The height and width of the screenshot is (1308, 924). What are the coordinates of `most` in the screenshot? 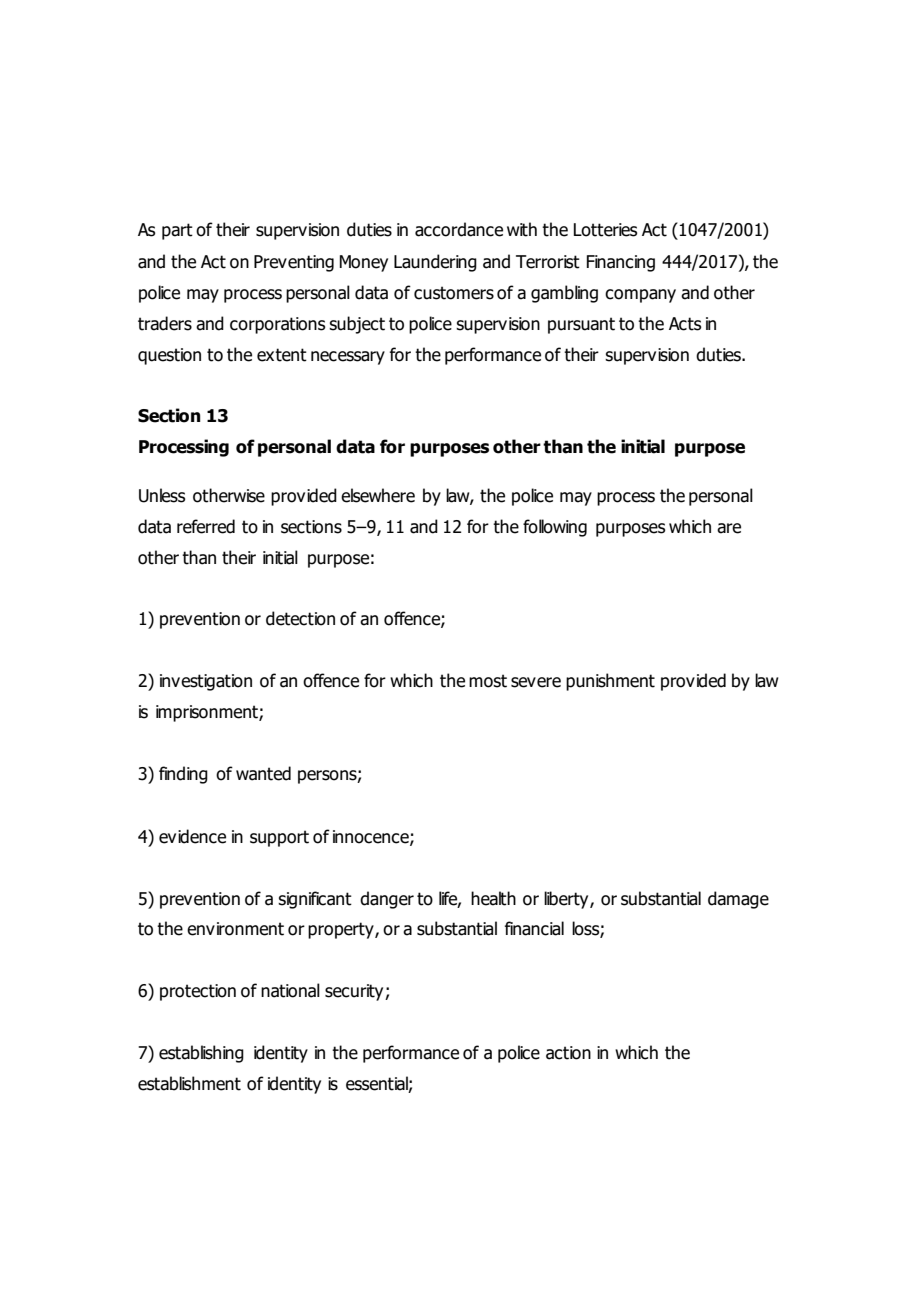 It's located at (488, 681).
